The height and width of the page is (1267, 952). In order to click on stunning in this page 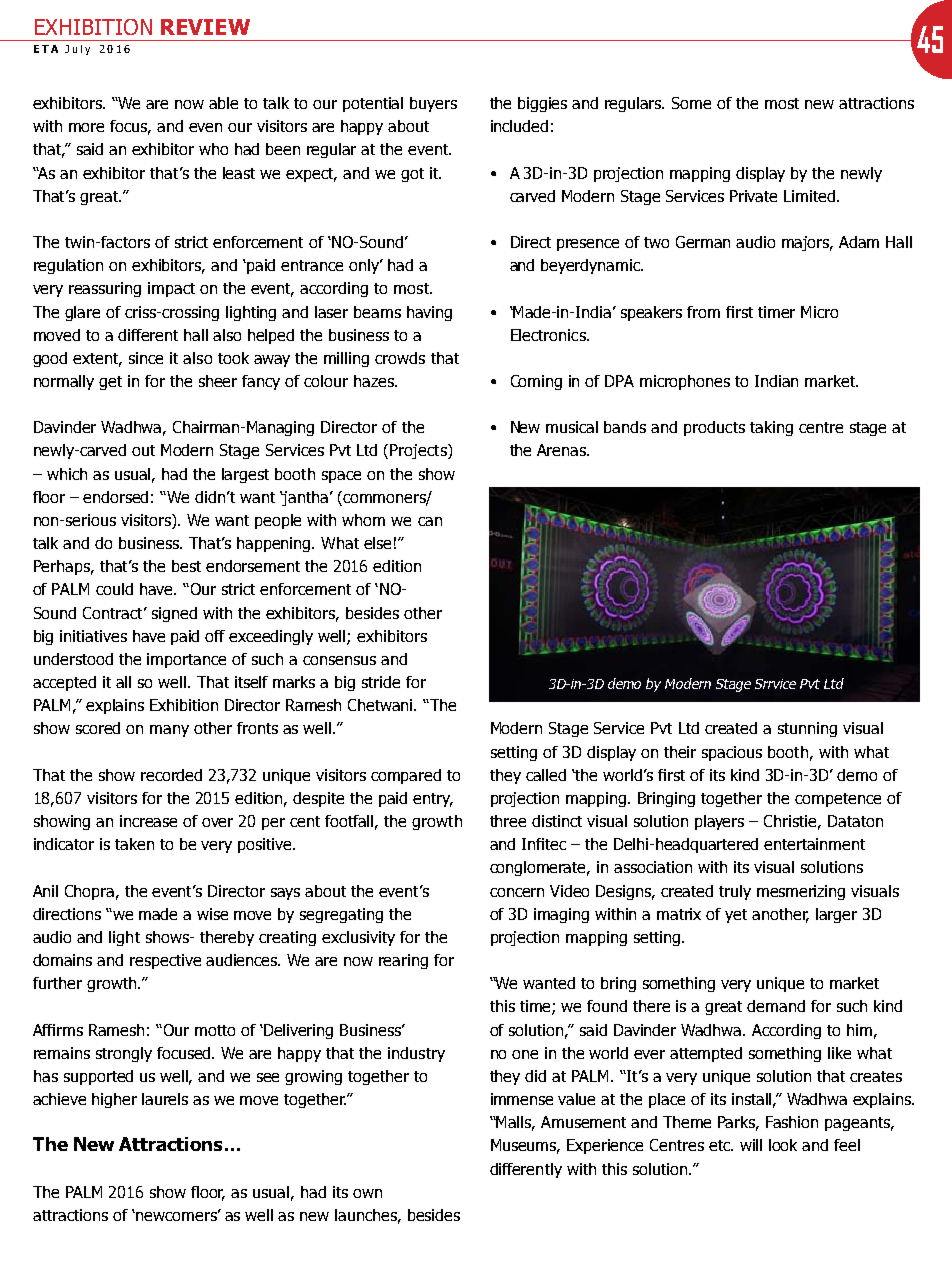, I will do `click(807, 729)`.
